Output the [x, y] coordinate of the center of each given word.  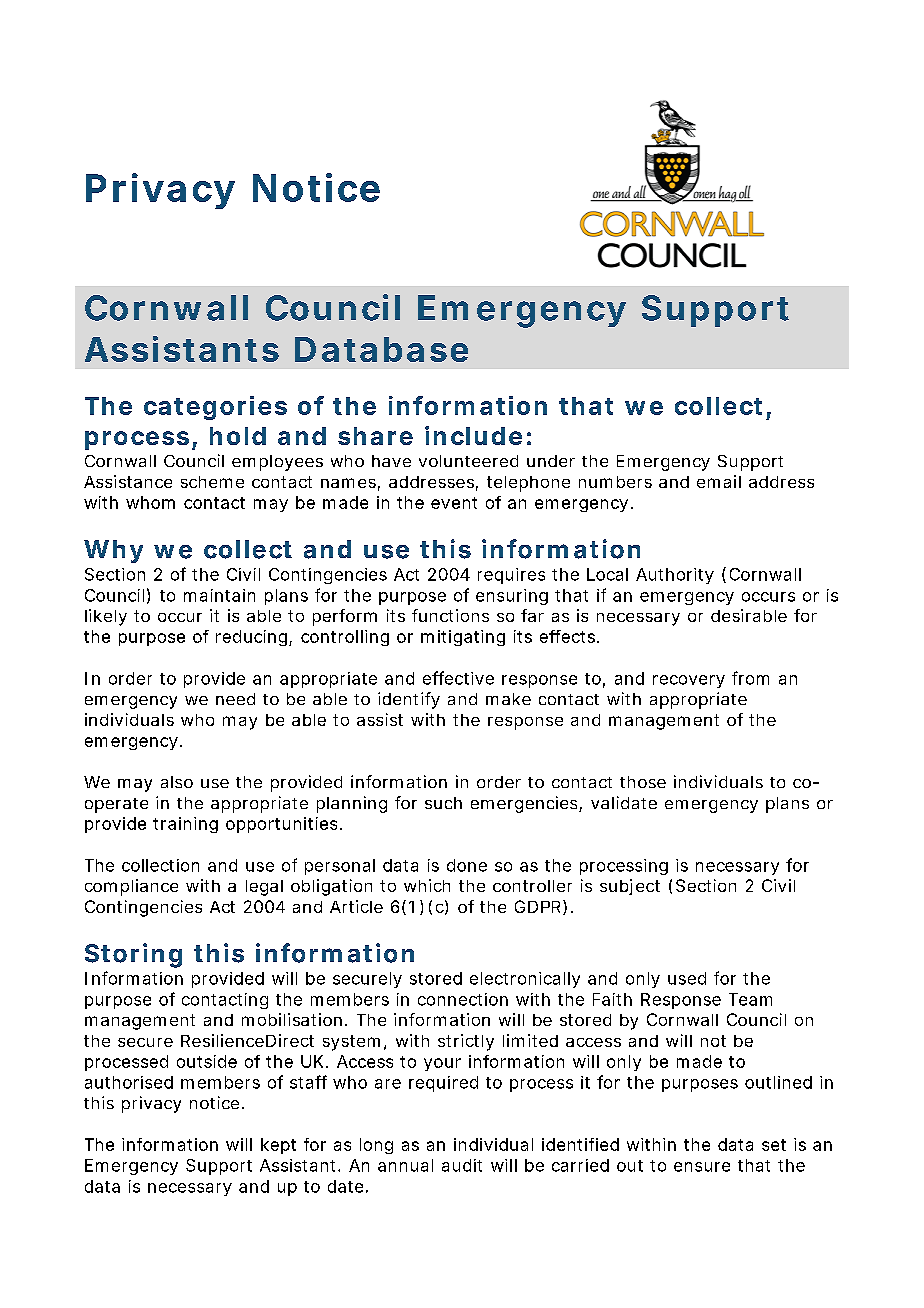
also [177, 782]
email [719, 481]
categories [215, 408]
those [643, 782]
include [473, 435]
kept [278, 1146]
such [443, 803]
